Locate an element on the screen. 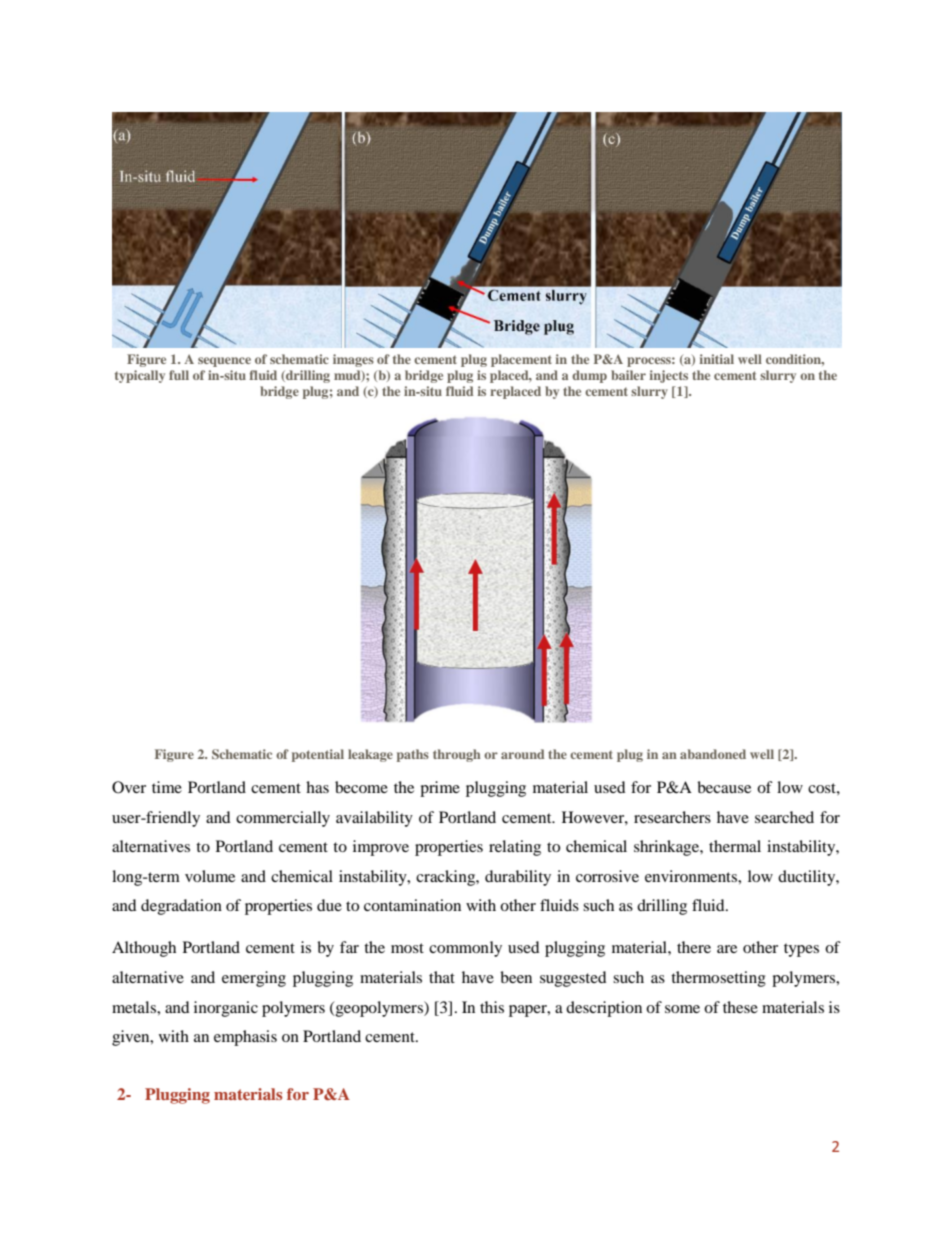  full is located at coordinates (179, 375).
